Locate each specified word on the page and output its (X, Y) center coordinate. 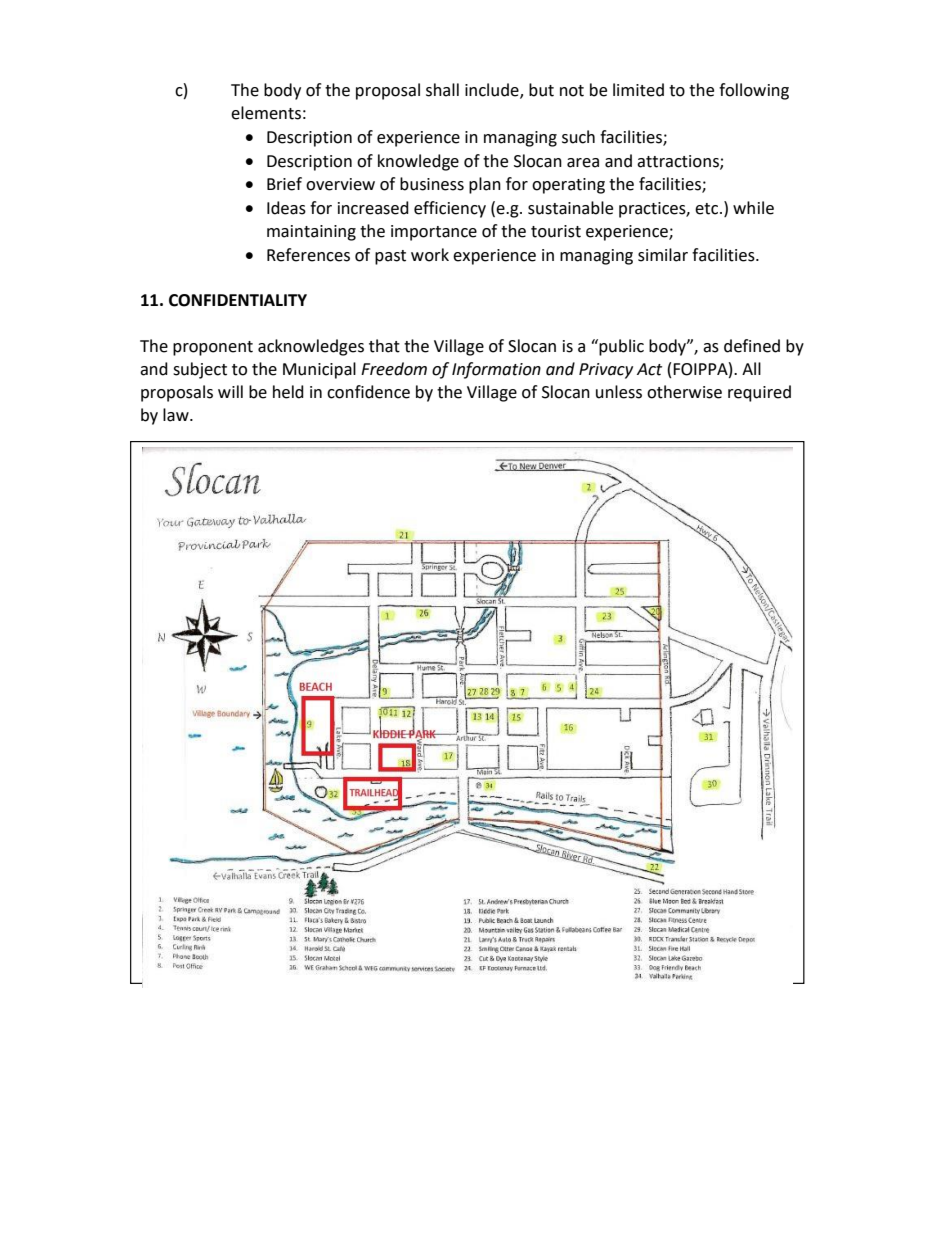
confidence (368, 392)
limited (638, 90)
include (493, 91)
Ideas (286, 208)
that (384, 346)
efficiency (450, 209)
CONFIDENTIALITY (238, 300)
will (230, 391)
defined (752, 346)
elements (266, 113)
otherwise (684, 392)
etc (708, 209)
